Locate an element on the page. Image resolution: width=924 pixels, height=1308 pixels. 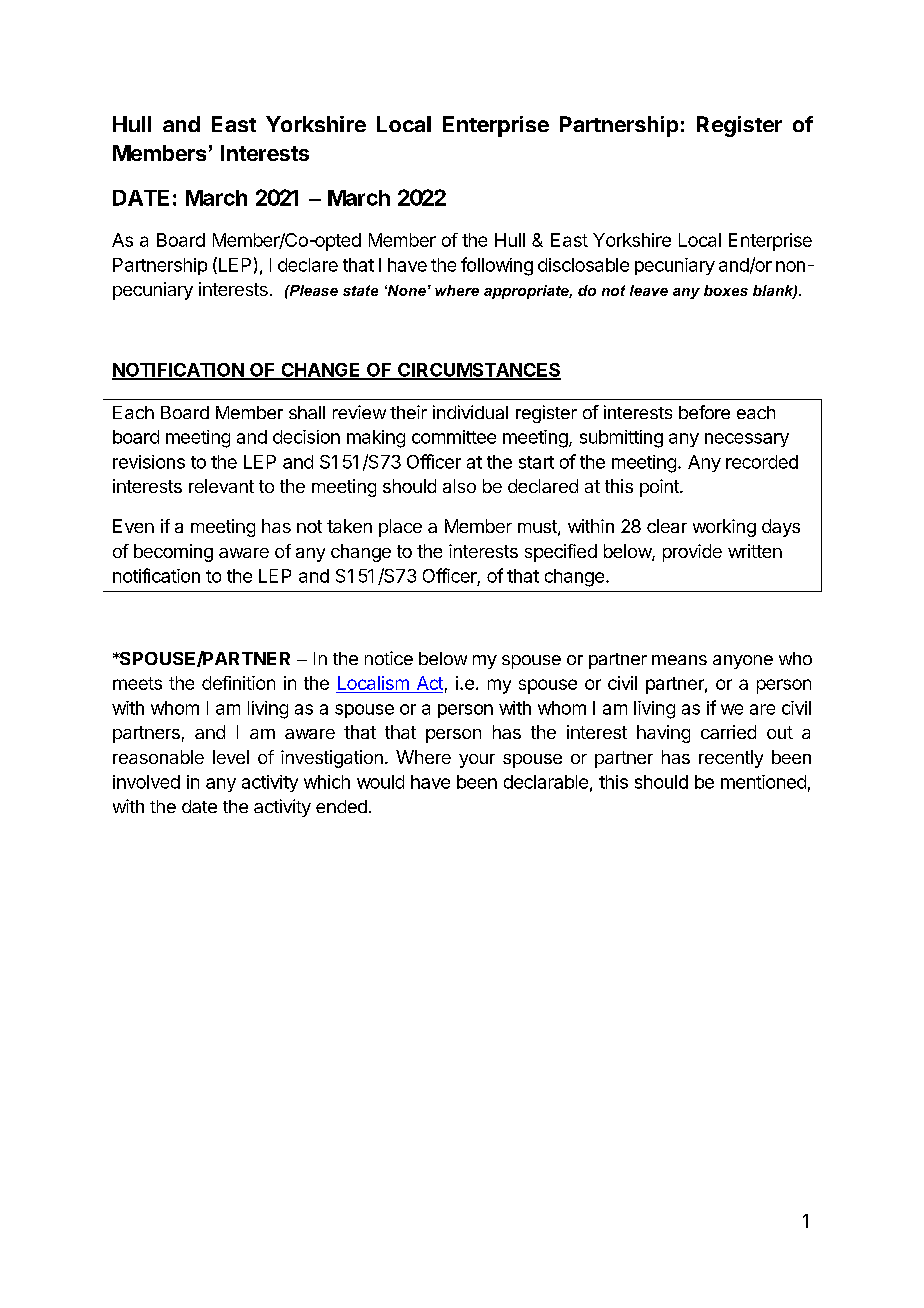
definition is located at coordinates (238, 683).
